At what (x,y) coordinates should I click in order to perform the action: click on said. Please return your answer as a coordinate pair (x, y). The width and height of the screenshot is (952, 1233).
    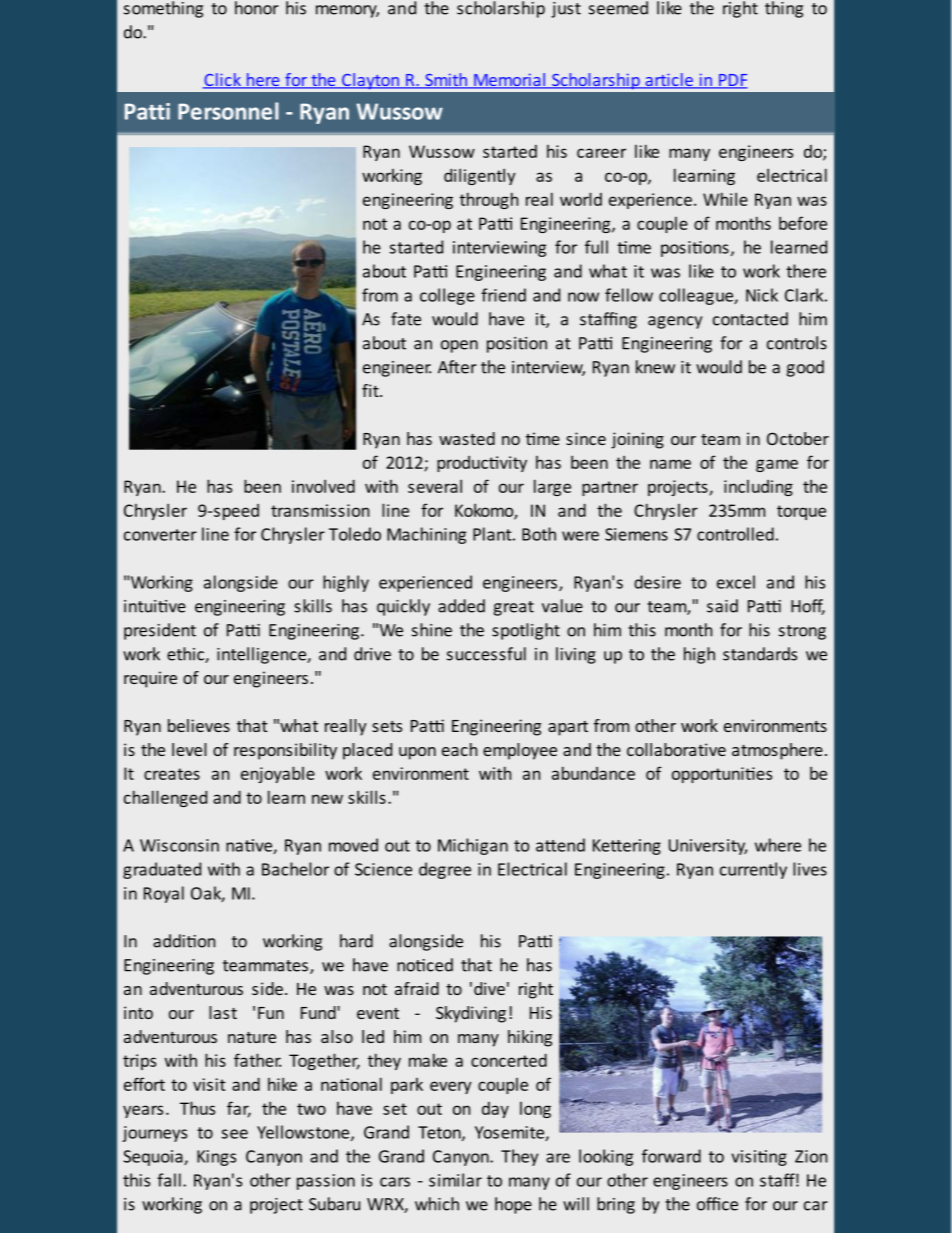
    Looking at the image, I should click on (722, 606).
